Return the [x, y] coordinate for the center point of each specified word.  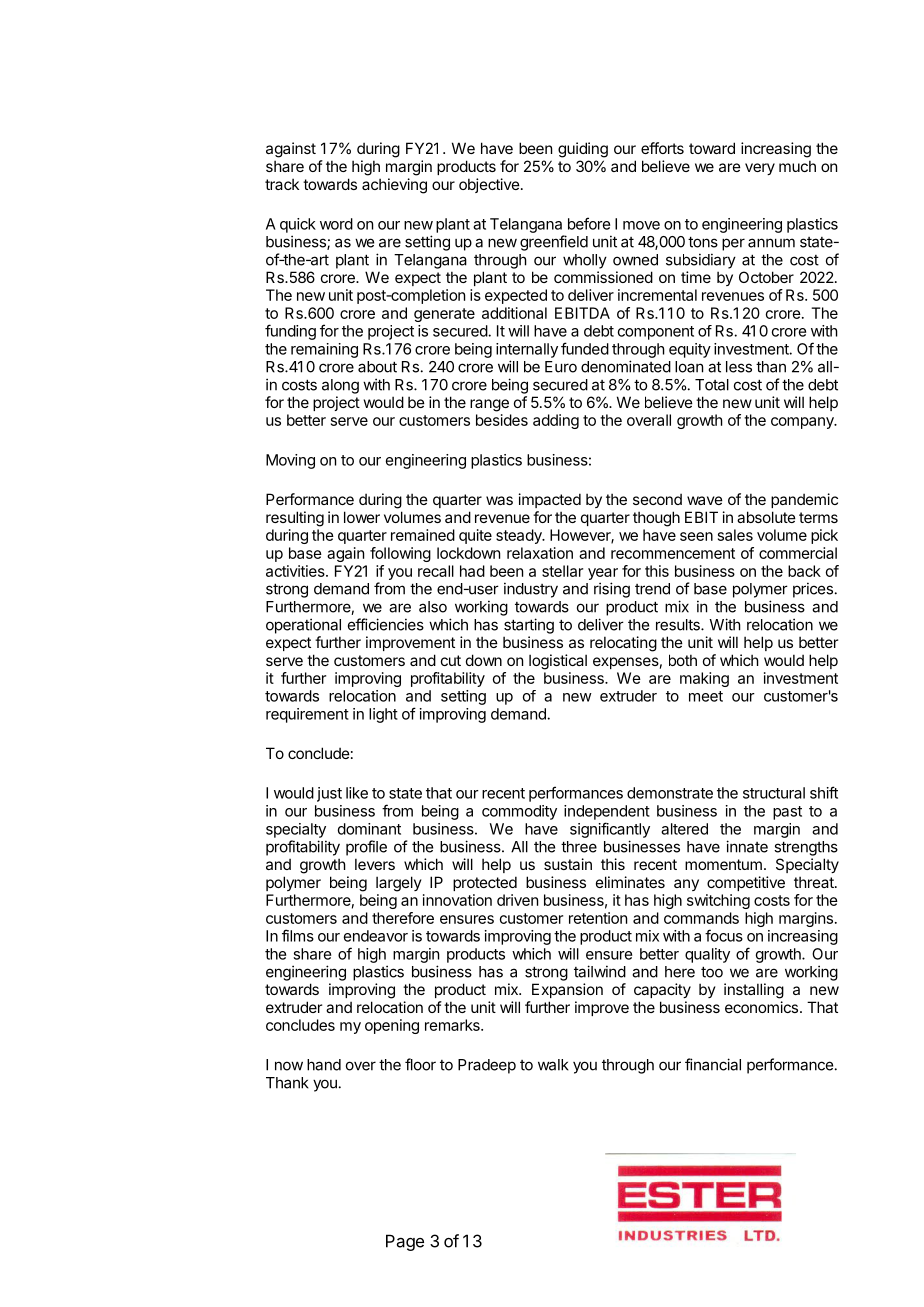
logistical [558, 662]
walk [553, 1065]
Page [405, 1242]
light [383, 715]
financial [713, 1064]
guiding [583, 150]
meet [706, 696]
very [760, 169]
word [336, 224]
